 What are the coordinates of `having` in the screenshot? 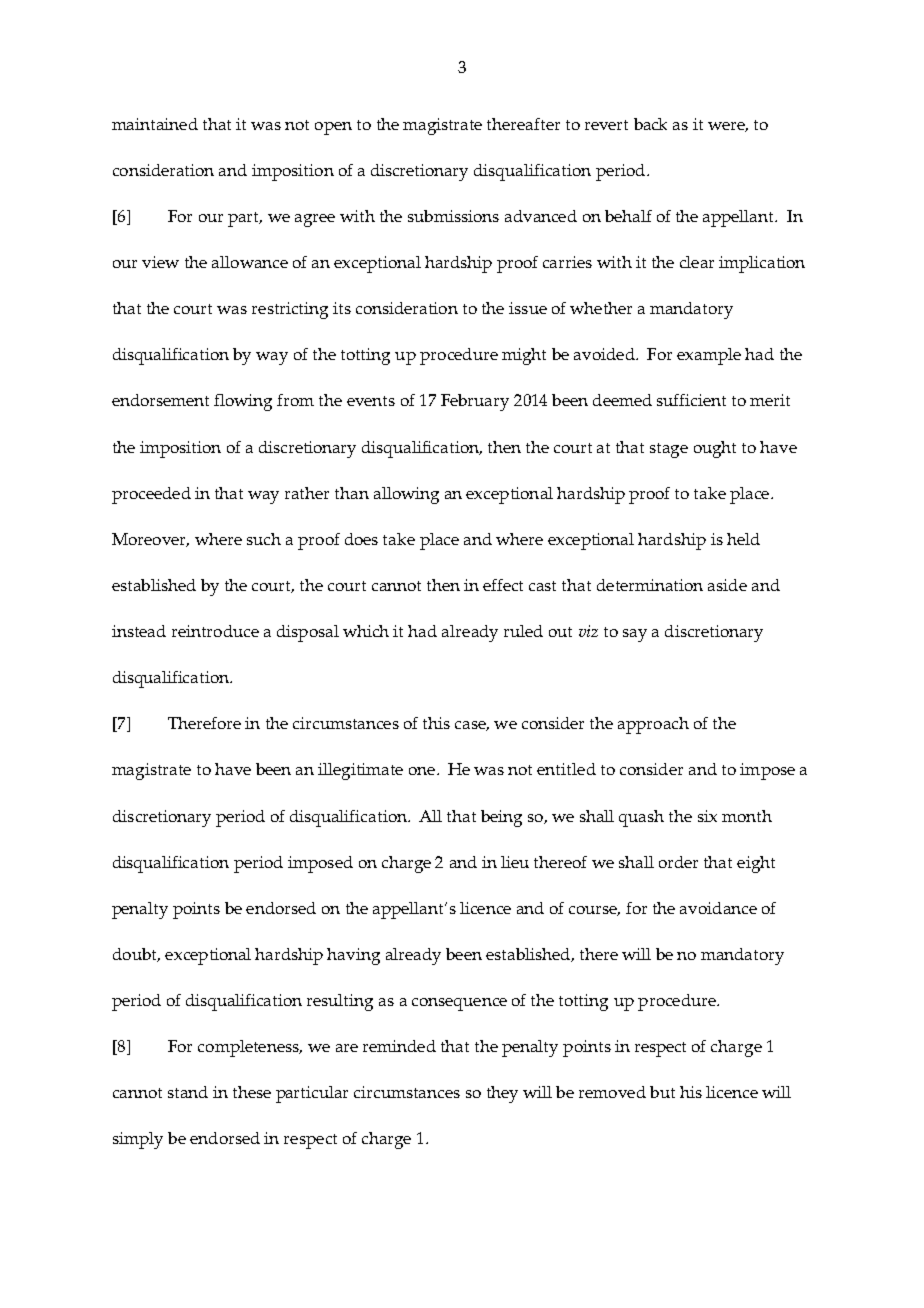 It's located at (353, 956).
